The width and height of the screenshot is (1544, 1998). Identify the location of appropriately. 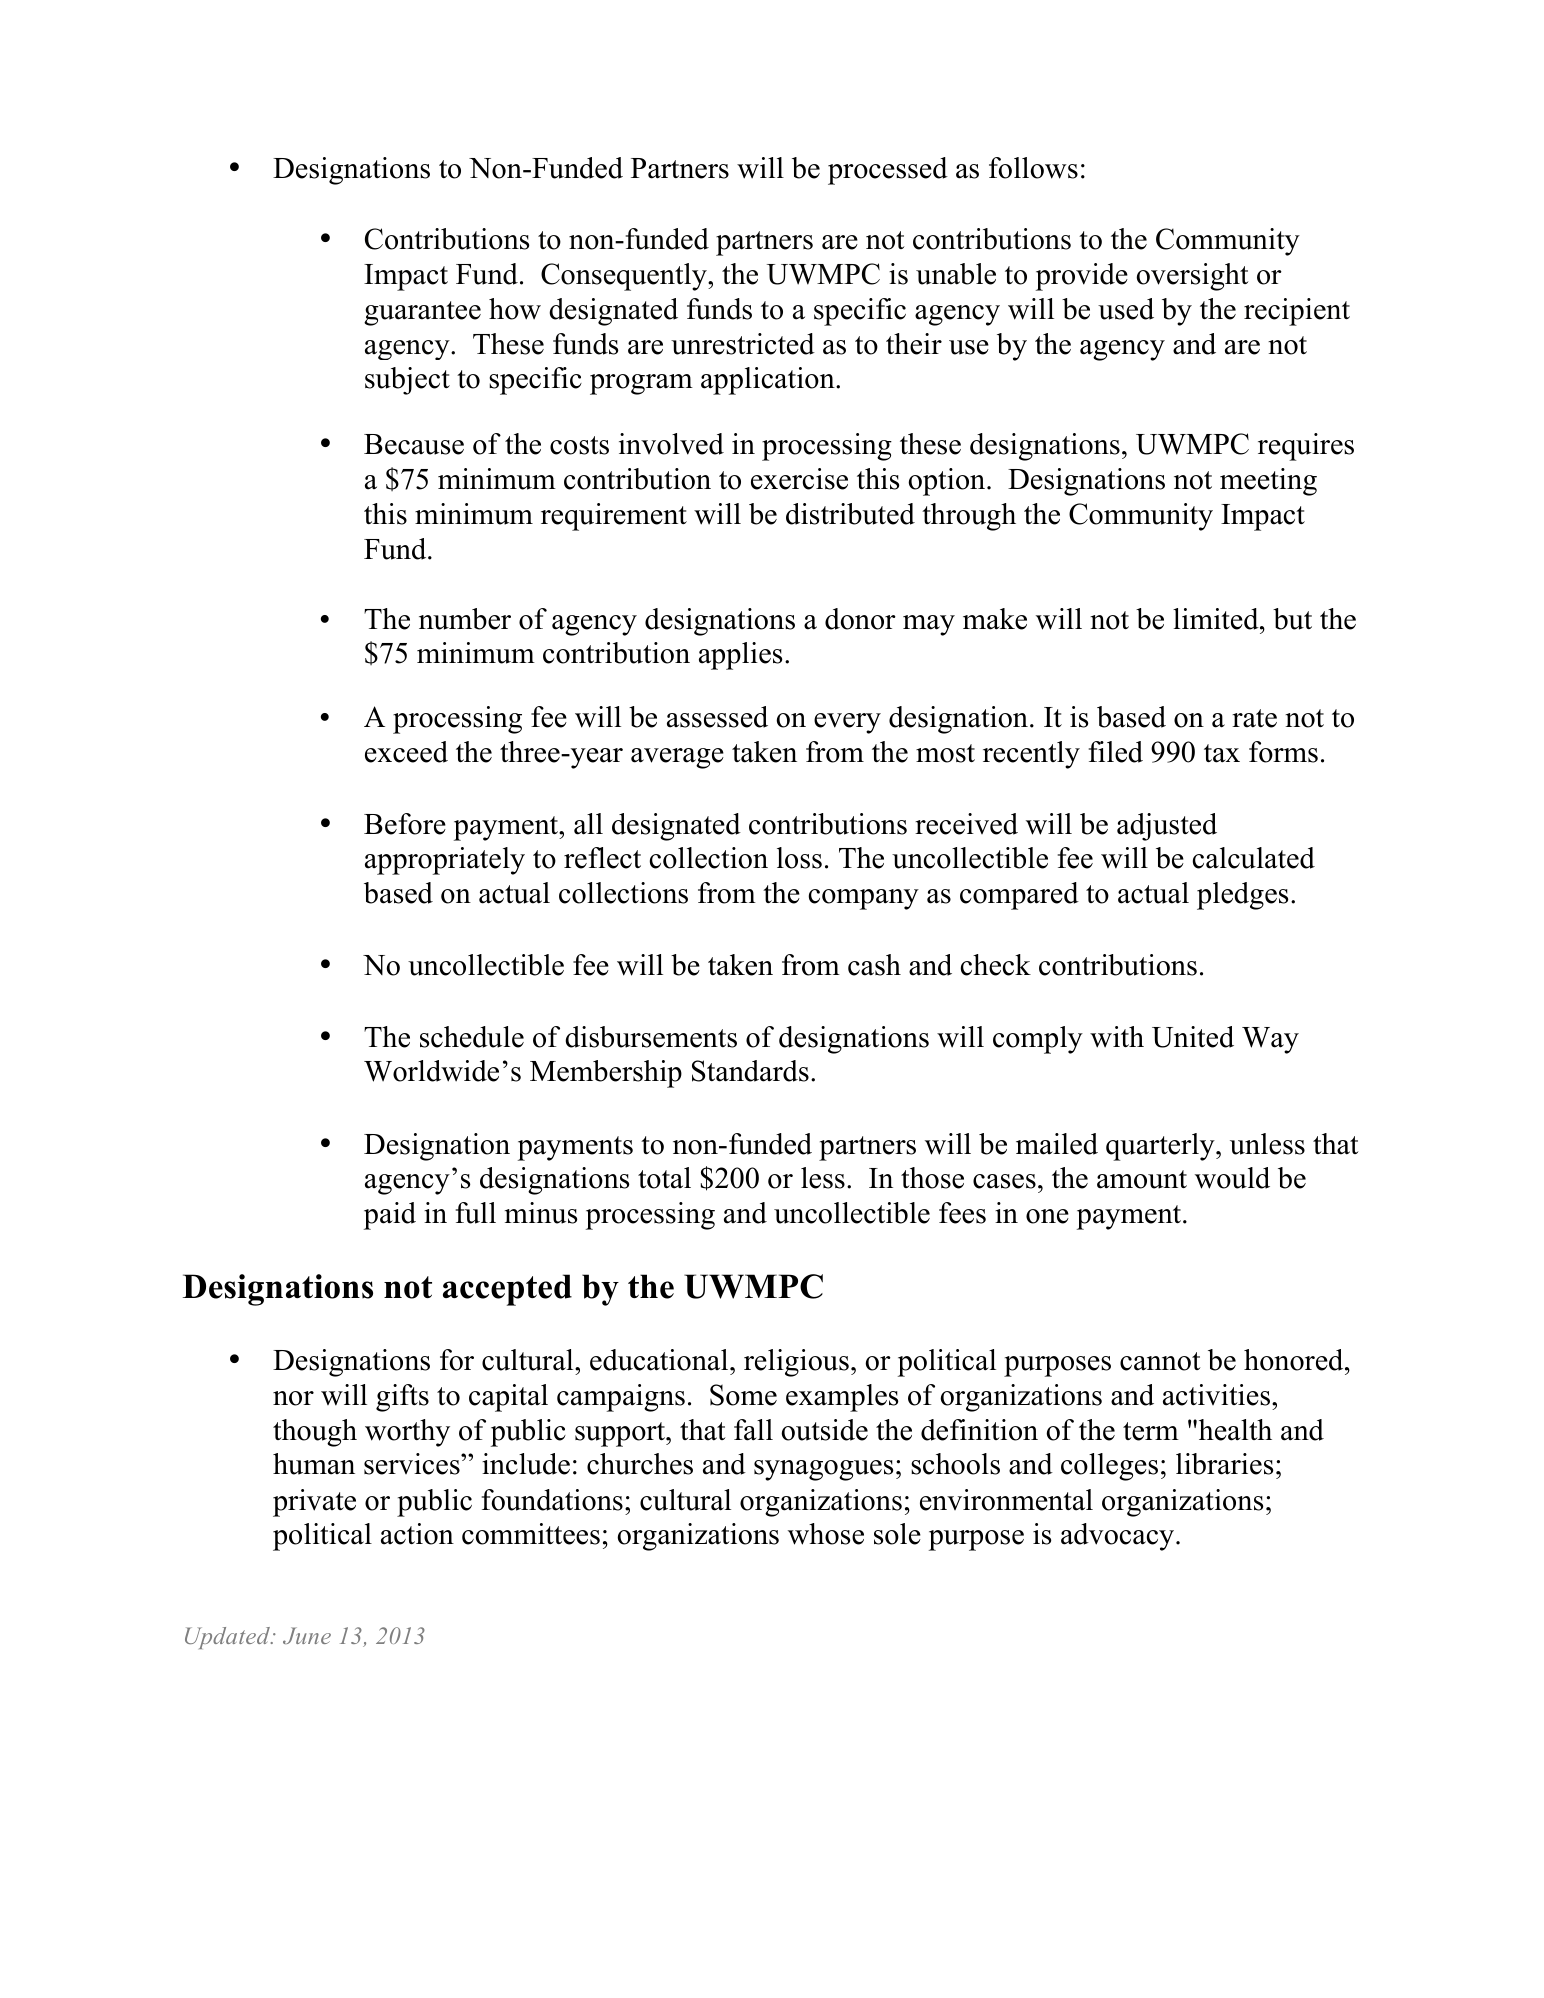
(445, 861).
